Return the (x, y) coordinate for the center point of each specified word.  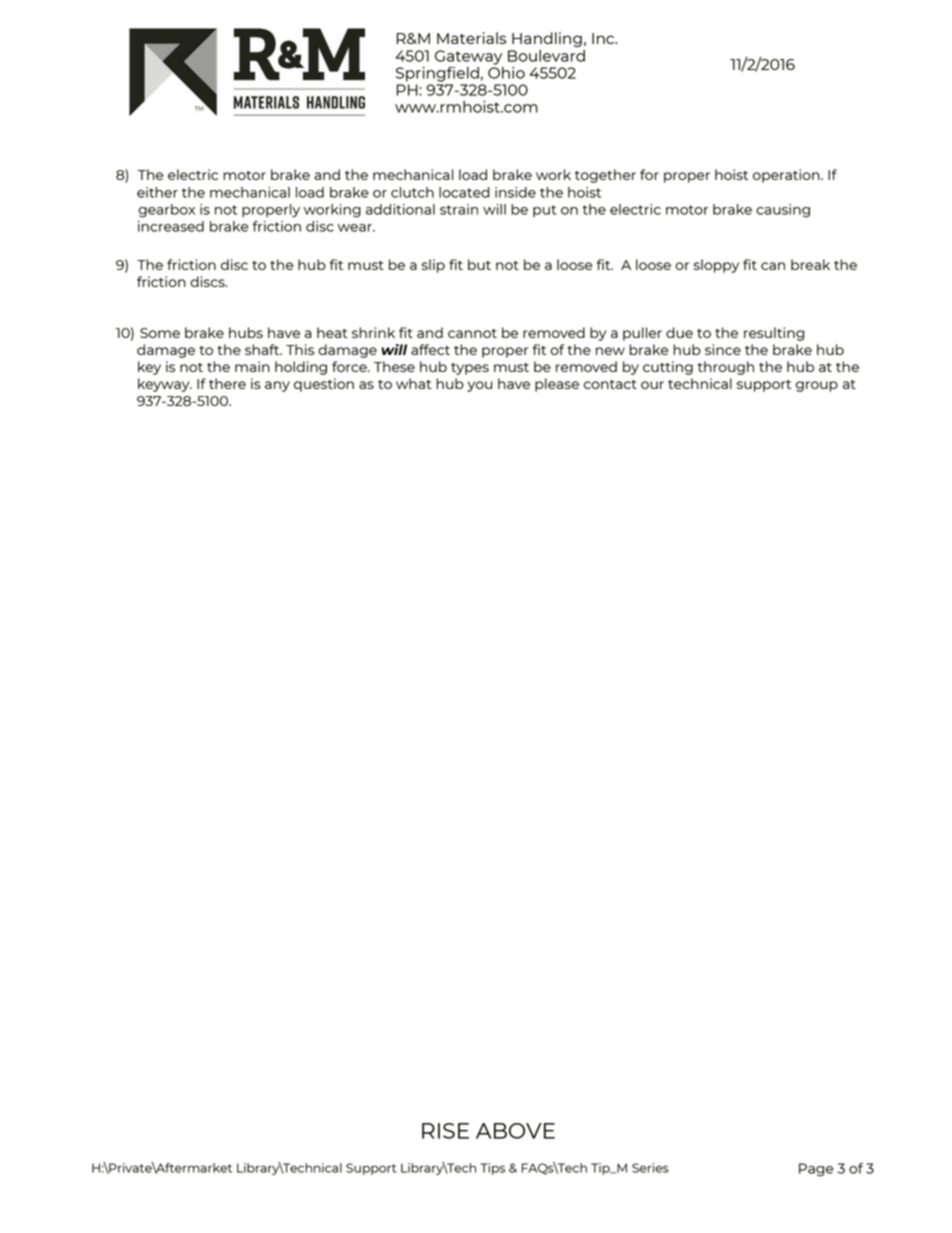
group (817, 386)
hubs (246, 332)
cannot (472, 333)
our (652, 385)
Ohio (506, 71)
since (723, 349)
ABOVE (515, 1131)
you (479, 386)
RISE (445, 1131)
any (277, 386)
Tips (492, 1169)
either (157, 192)
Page (816, 1170)
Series (650, 1168)
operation (787, 176)
